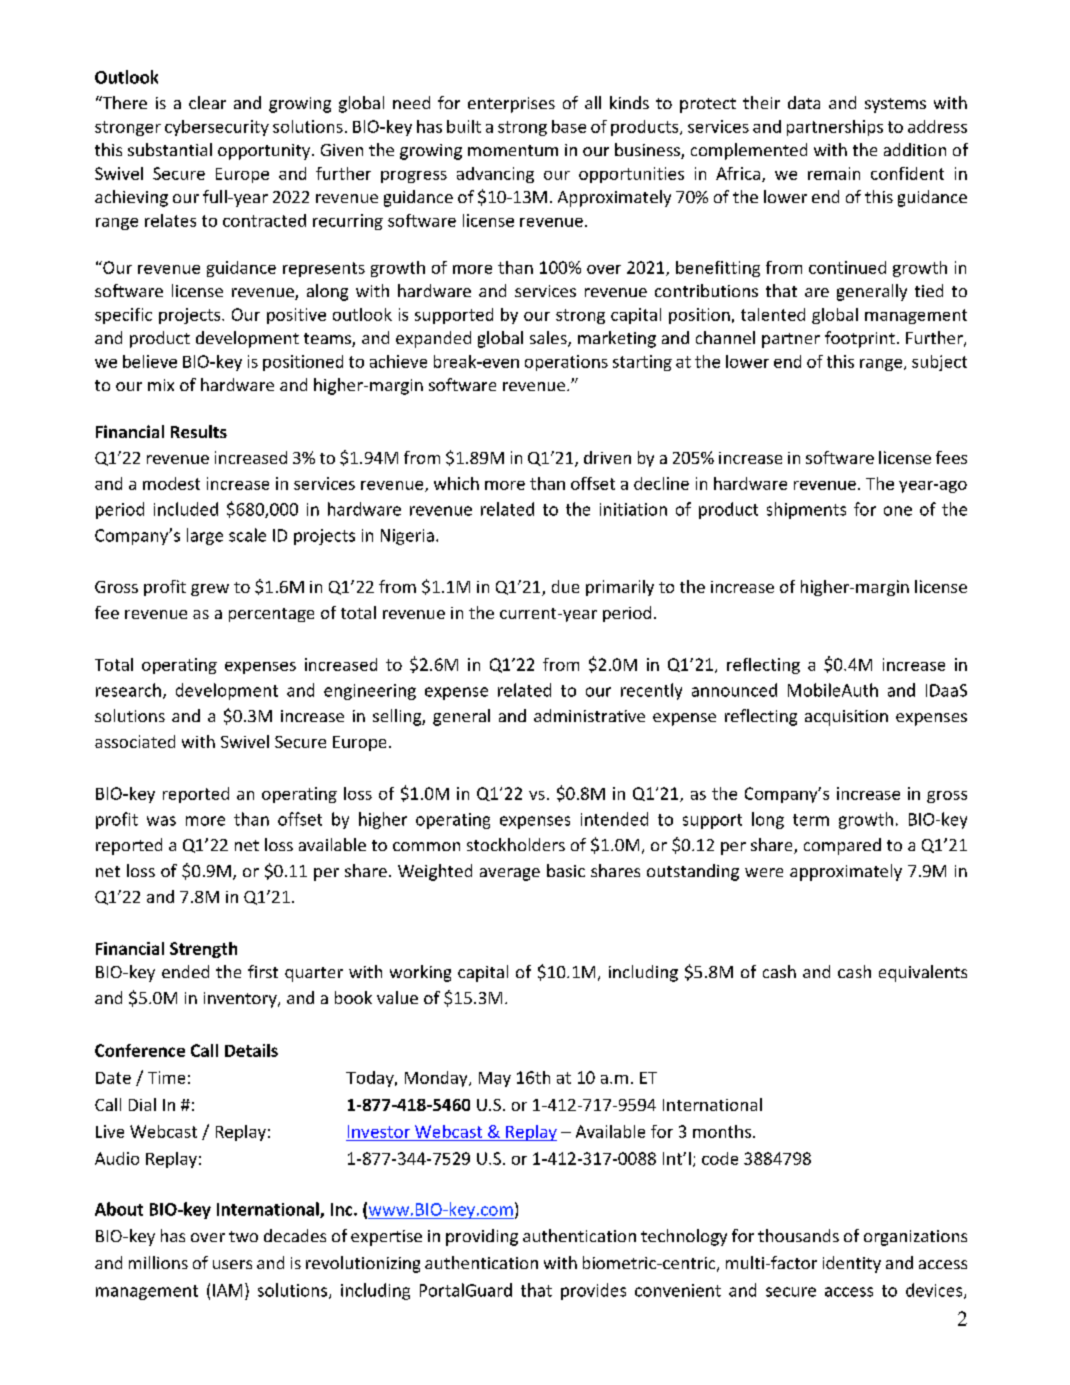 Image resolution: width=1070 pixels, height=1385 pixels. Describe the element at coordinates (834, 173) in the page. I see `remain` at that location.
